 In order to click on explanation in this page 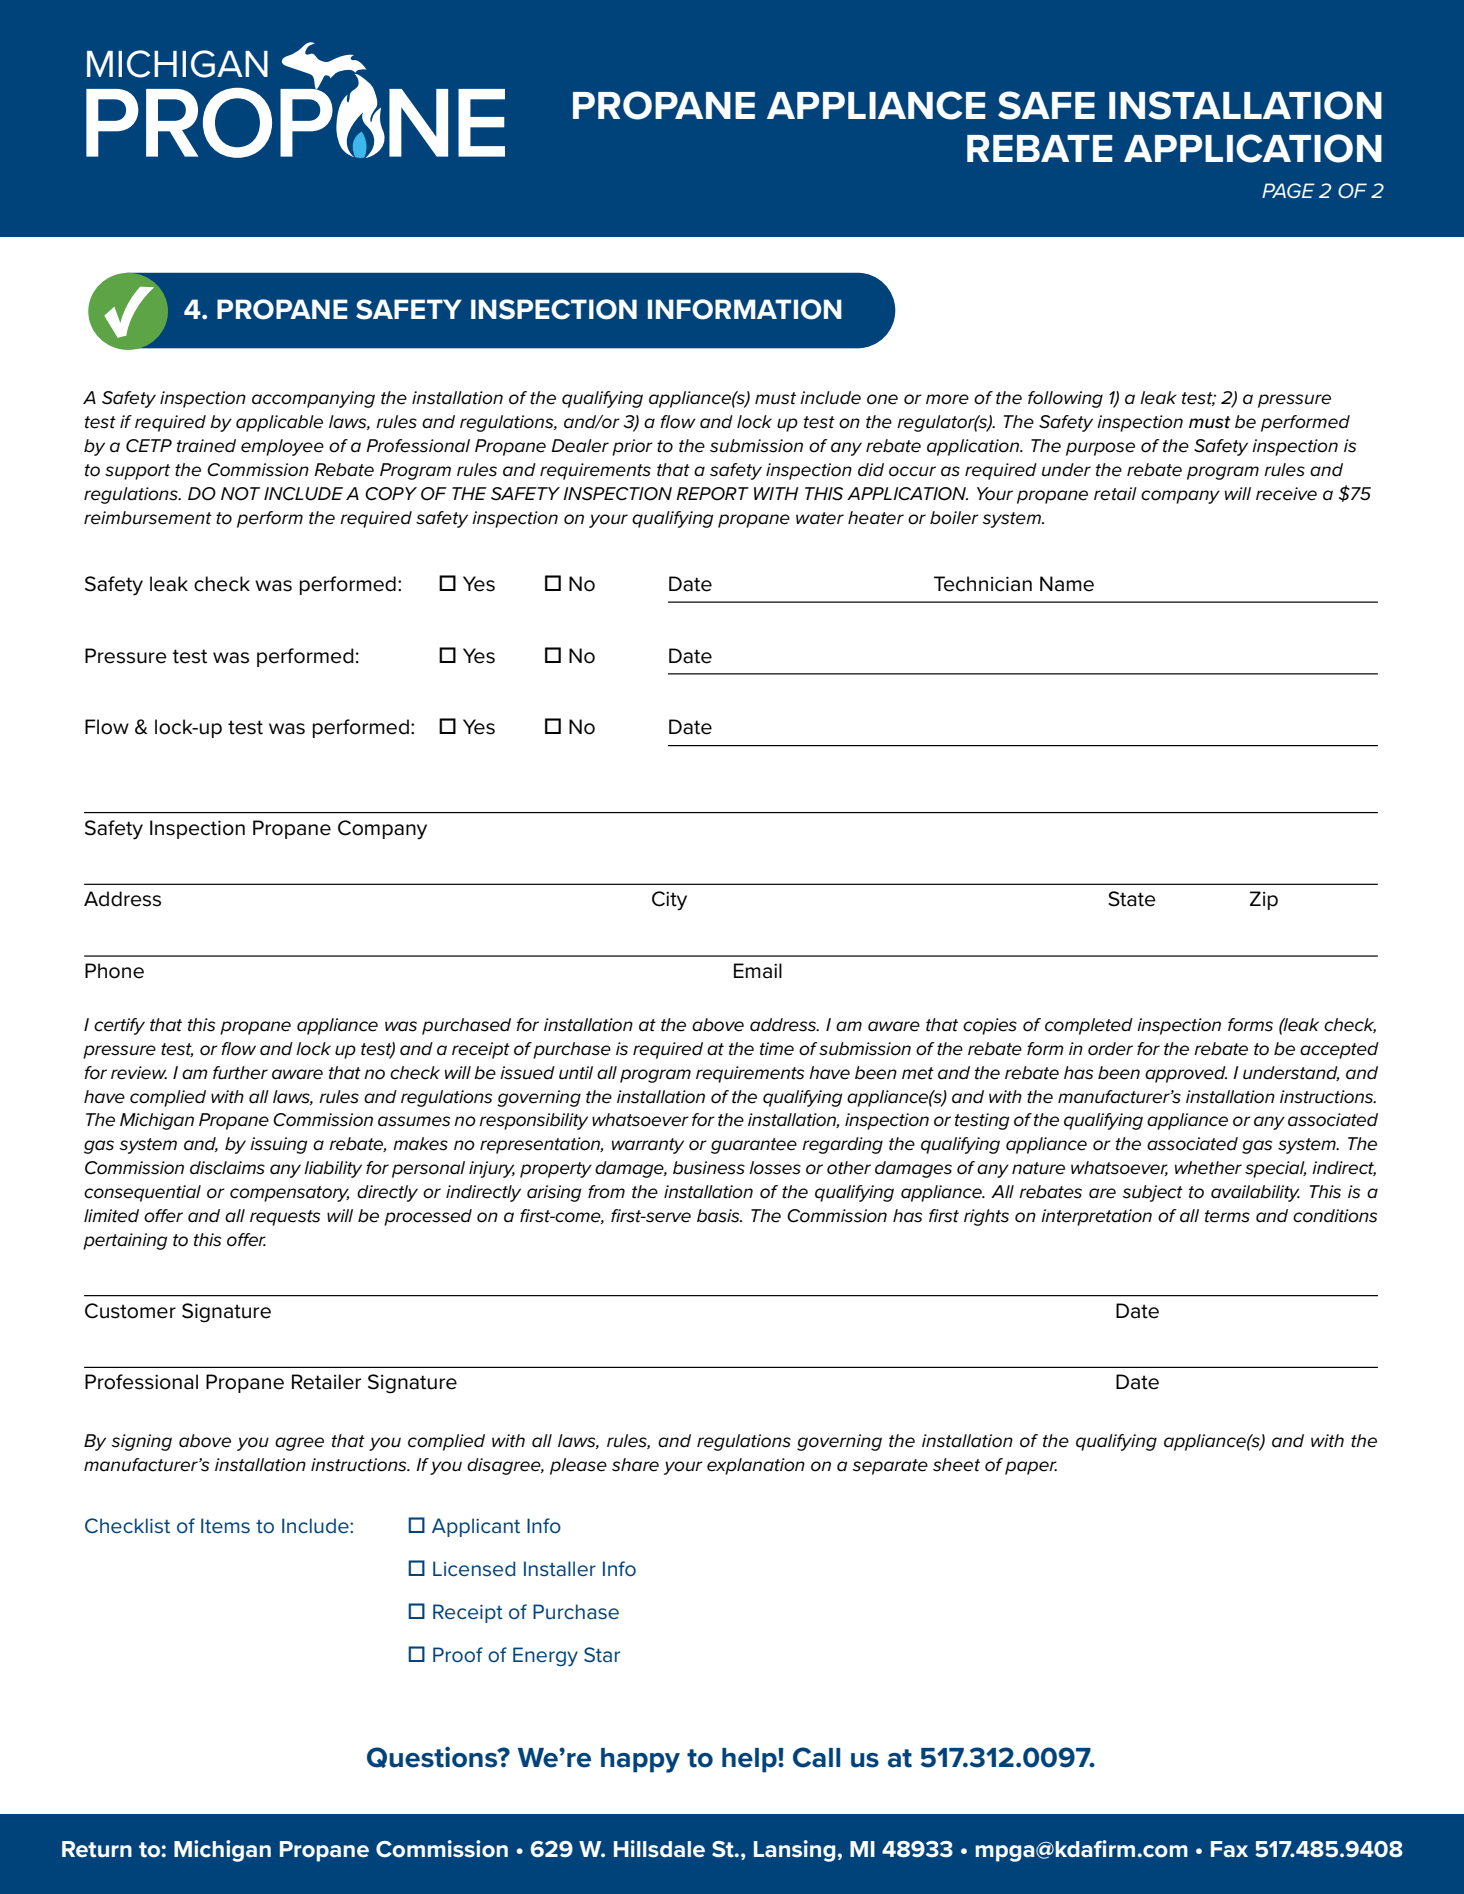, I will do `click(756, 1466)`.
